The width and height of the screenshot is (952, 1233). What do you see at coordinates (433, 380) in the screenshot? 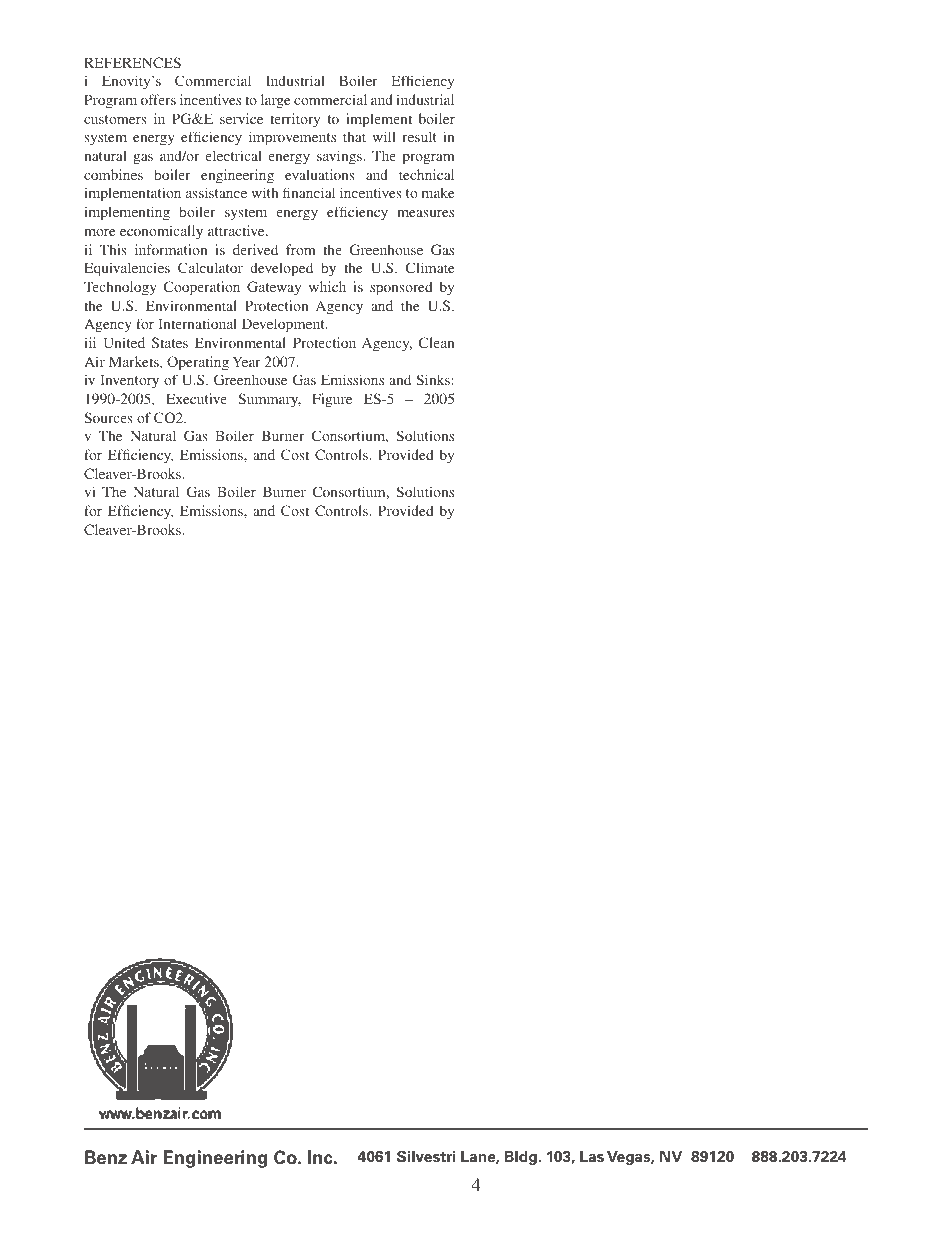
I see `Sinks` at bounding box center [433, 380].
